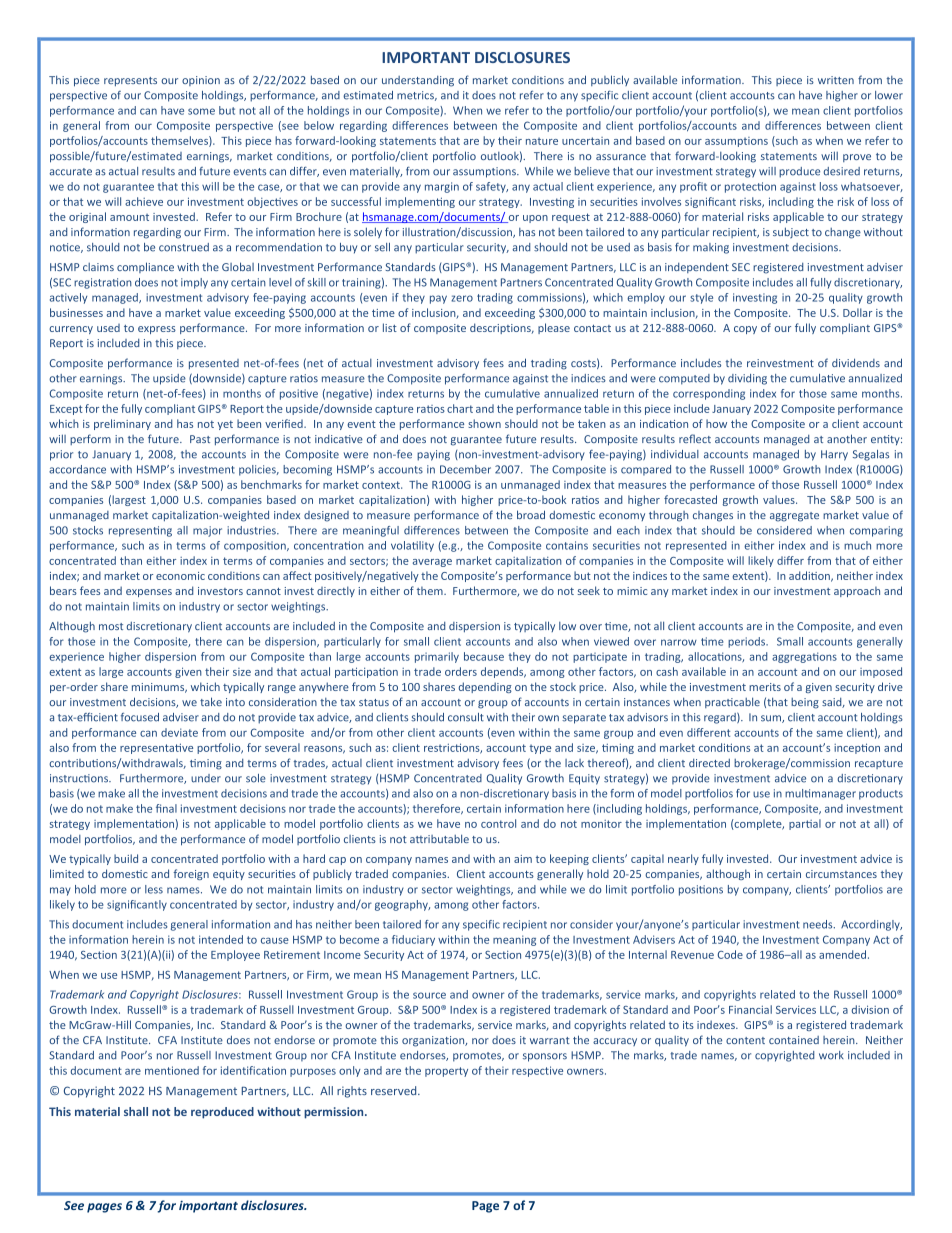 This document has height=1233, width=952. What do you see at coordinates (200, 439) in the document?
I see `Past` at bounding box center [200, 439].
